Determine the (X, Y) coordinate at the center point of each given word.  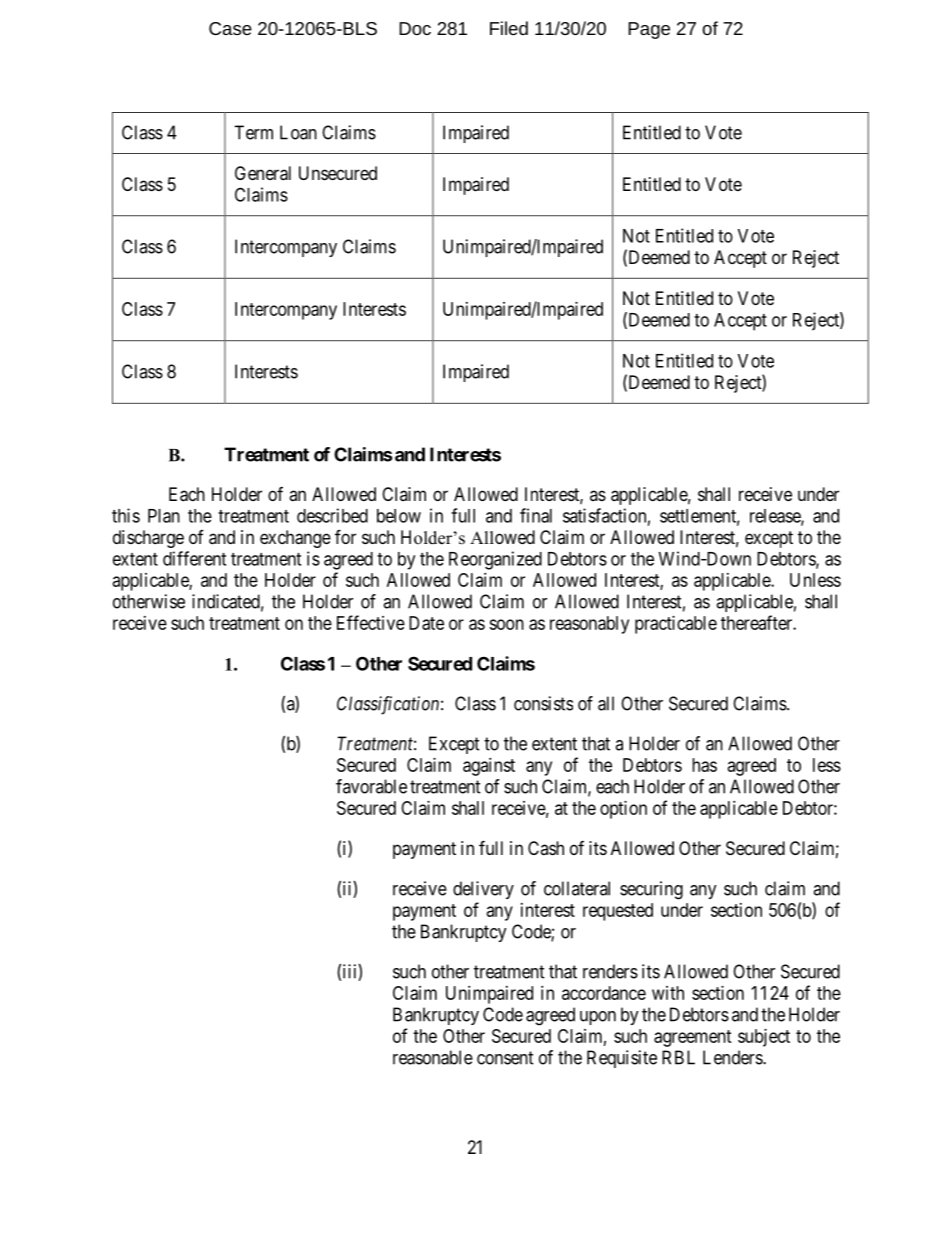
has (704, 765)
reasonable (433, 1057)
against (489, 767)
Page (649, 30)
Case (230, 28)
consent (505, 1058)
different (194, 558)
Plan (164, 516)
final (536, 515)
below (399, 516)
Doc (415, 28)
